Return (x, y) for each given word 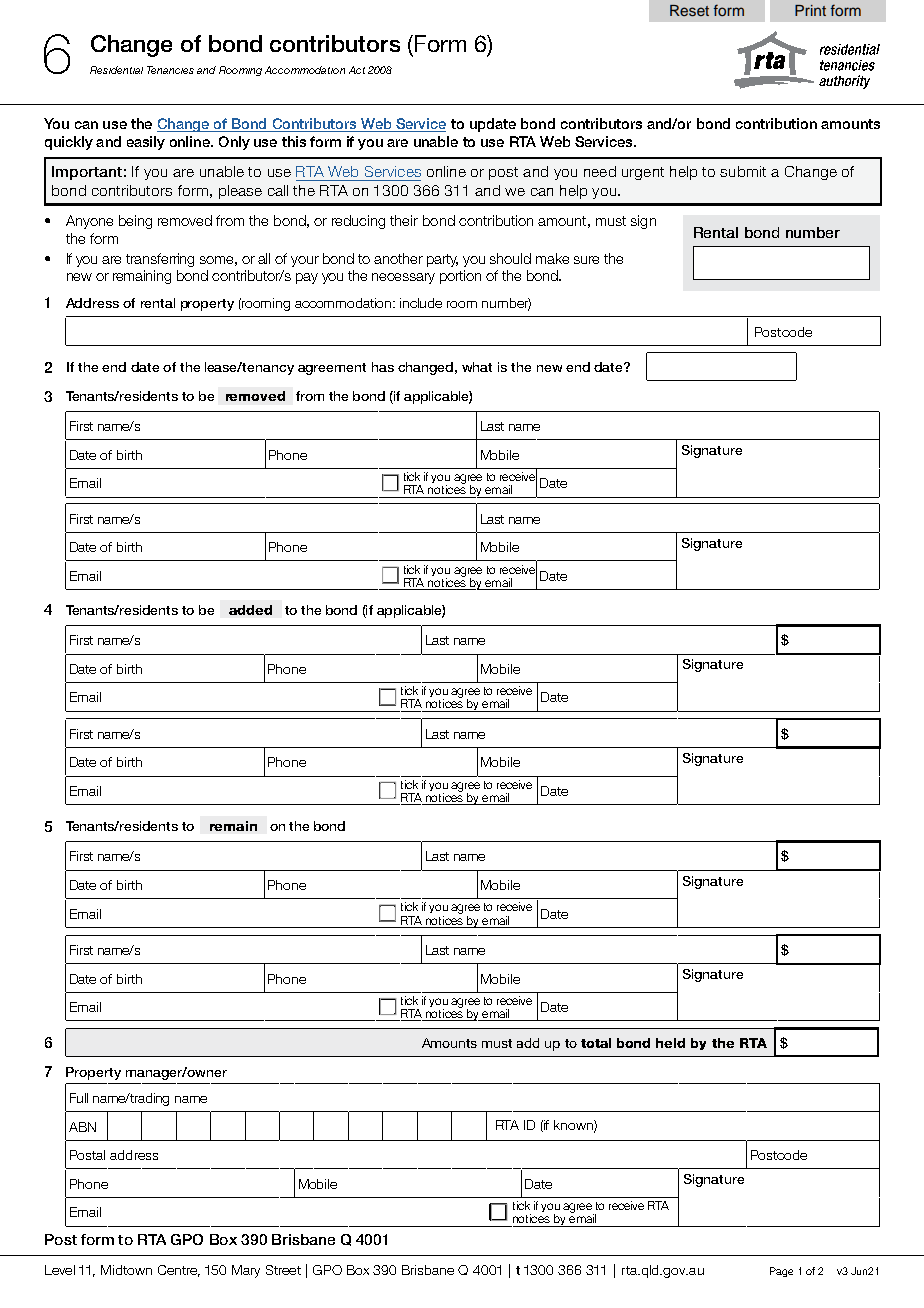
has (383, 367)
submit (743, 171)
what (477, 367)
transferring (160, 260)
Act (357, 70)
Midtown (126, 1270)
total (596, 1043)
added (250, 610)
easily (146, 143)
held (670, 1043)
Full (79, 1098)
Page (781, 1272)
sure (586, 260)
